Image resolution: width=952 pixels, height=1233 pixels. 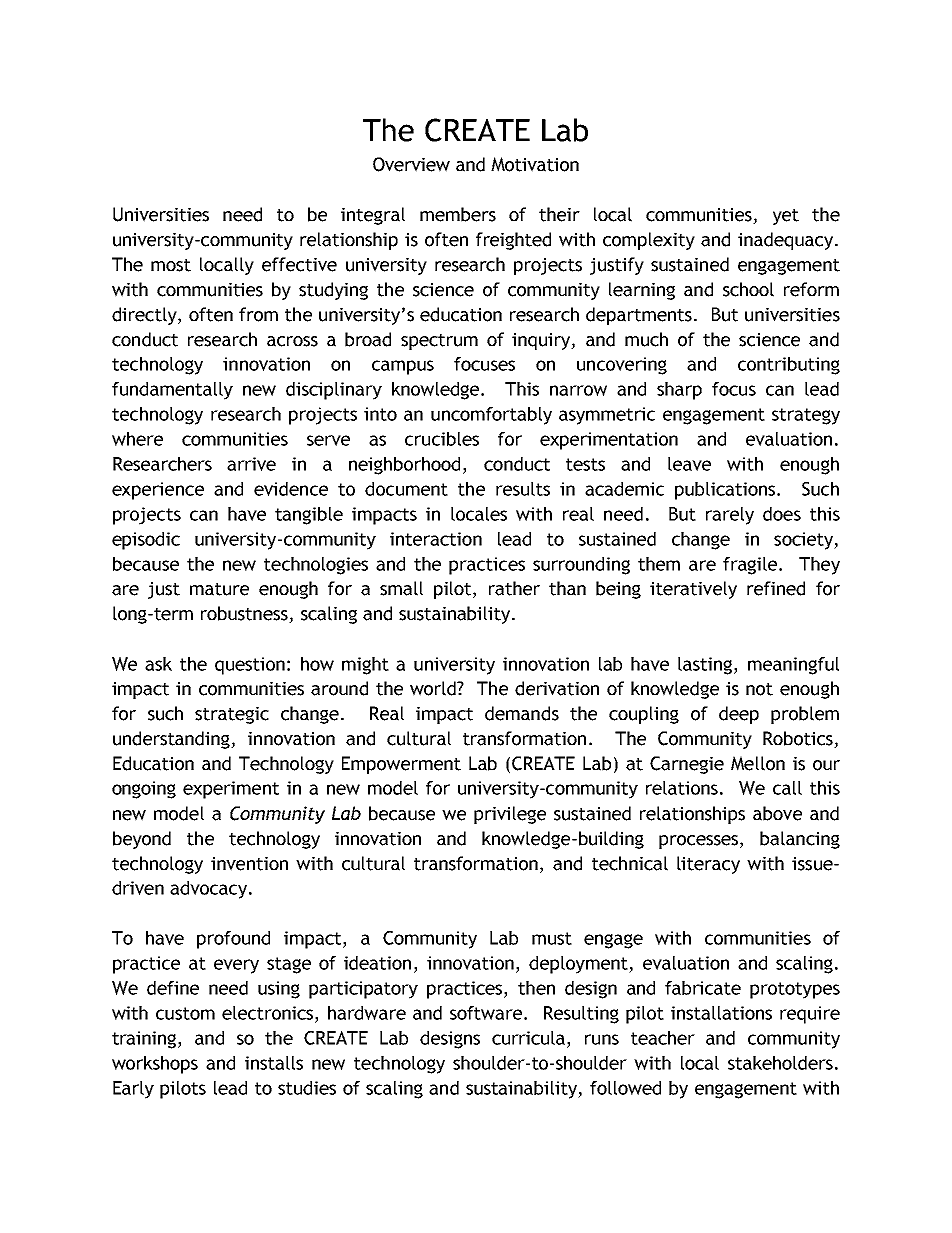 I want to click on privilege, so click(x=510, y=815).
